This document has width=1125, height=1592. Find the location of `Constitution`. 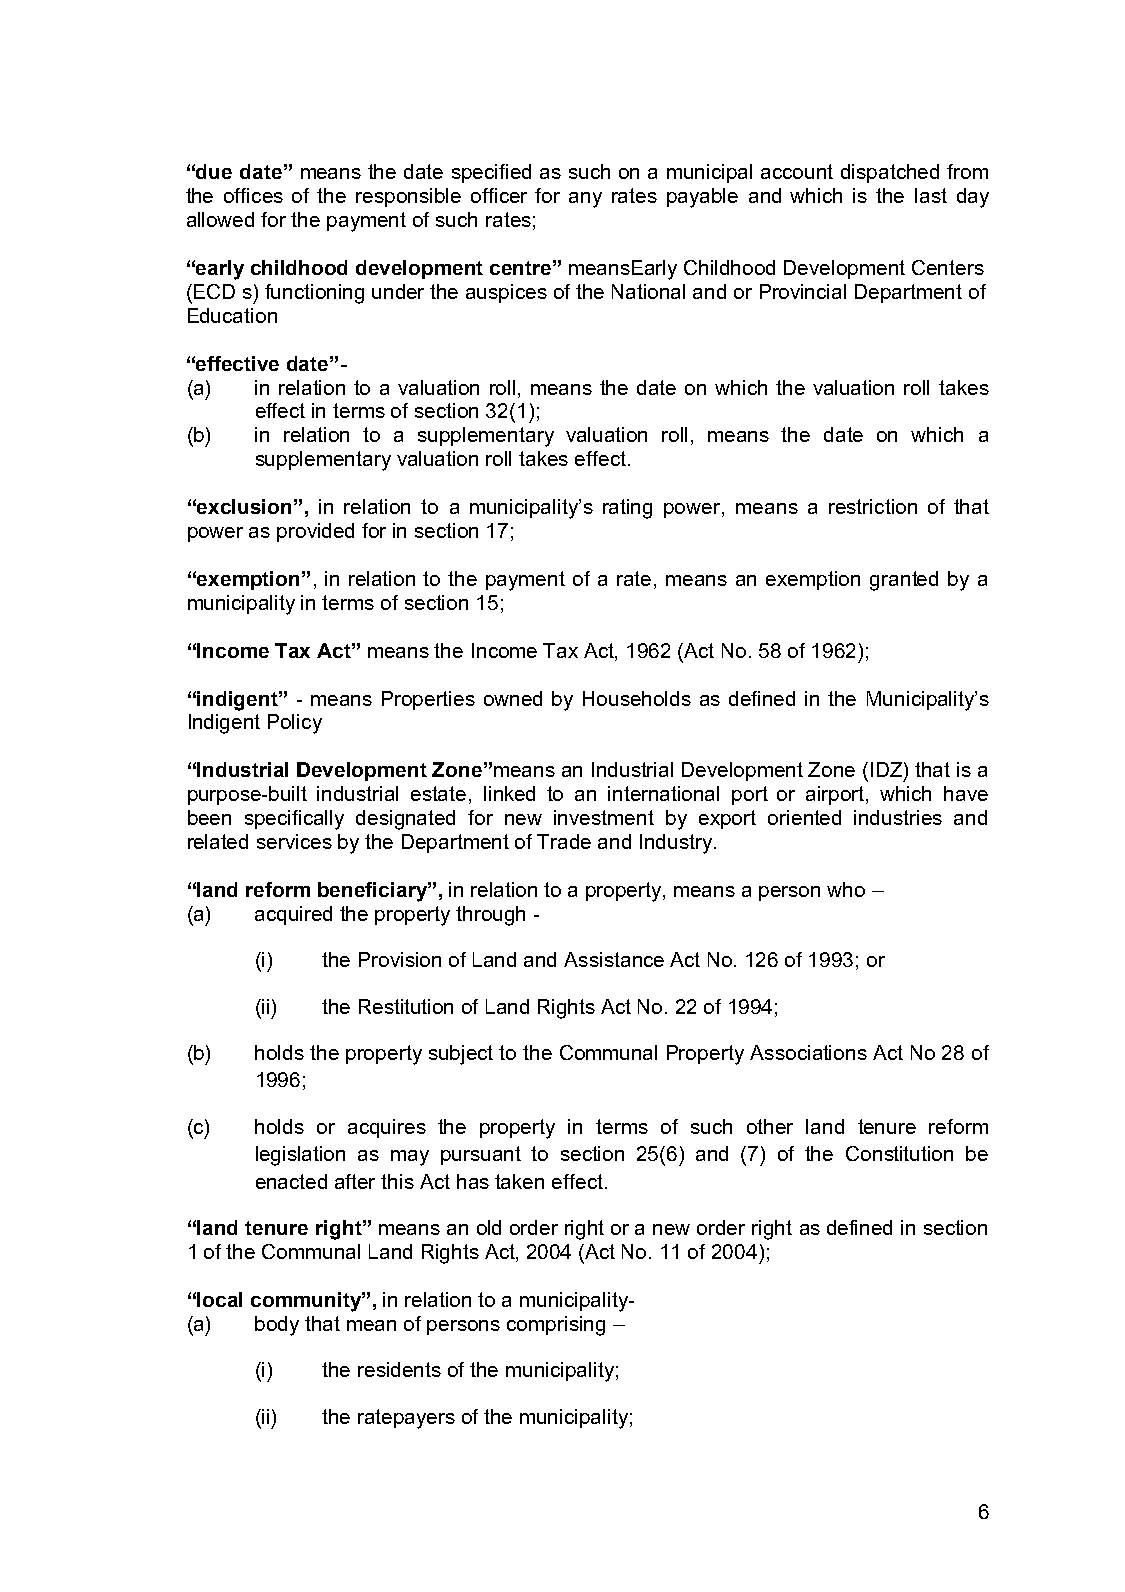

Constitution is located at coordinates (899, 1153).
